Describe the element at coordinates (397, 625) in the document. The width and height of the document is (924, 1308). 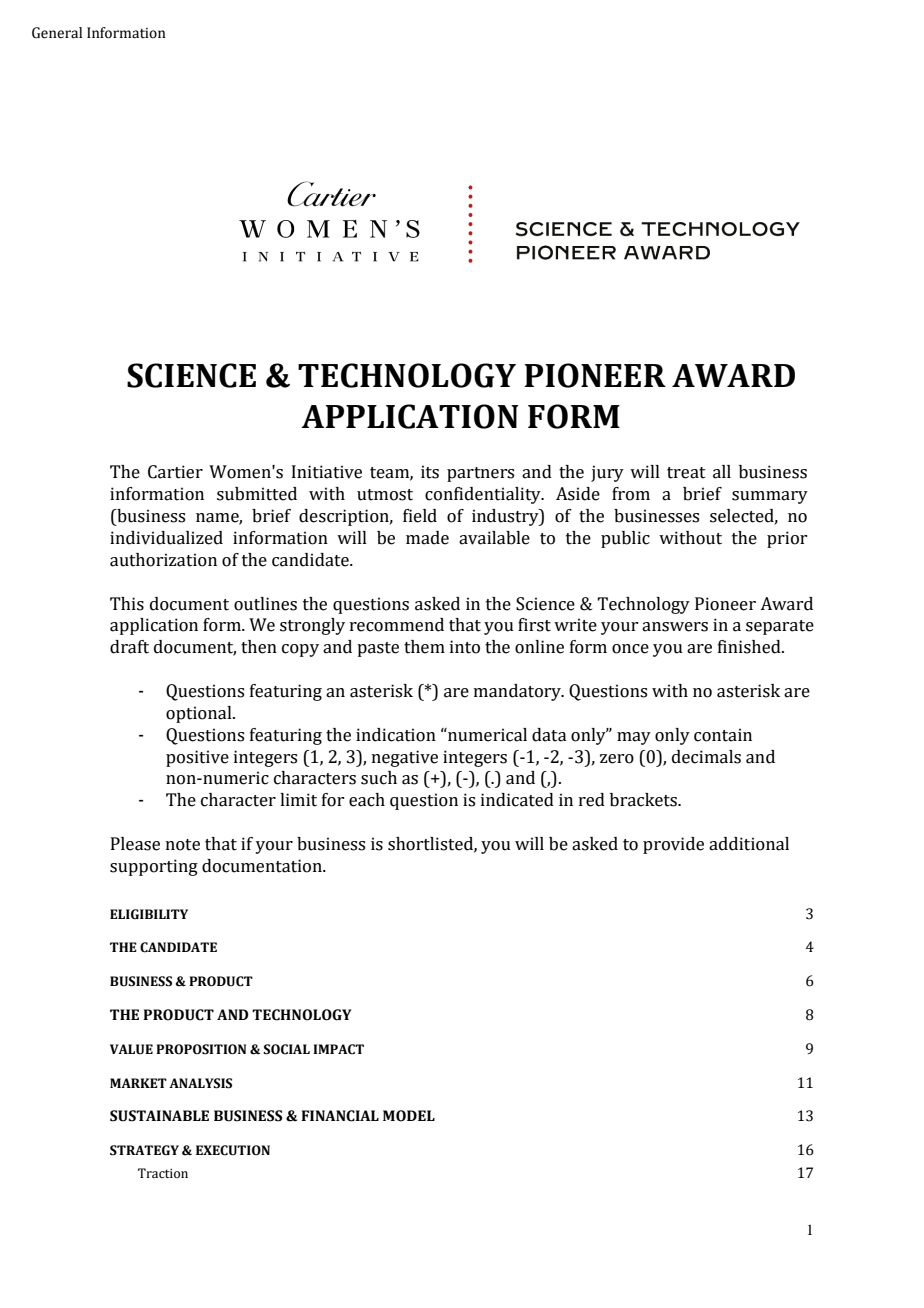
I see `recommend` at that location.
